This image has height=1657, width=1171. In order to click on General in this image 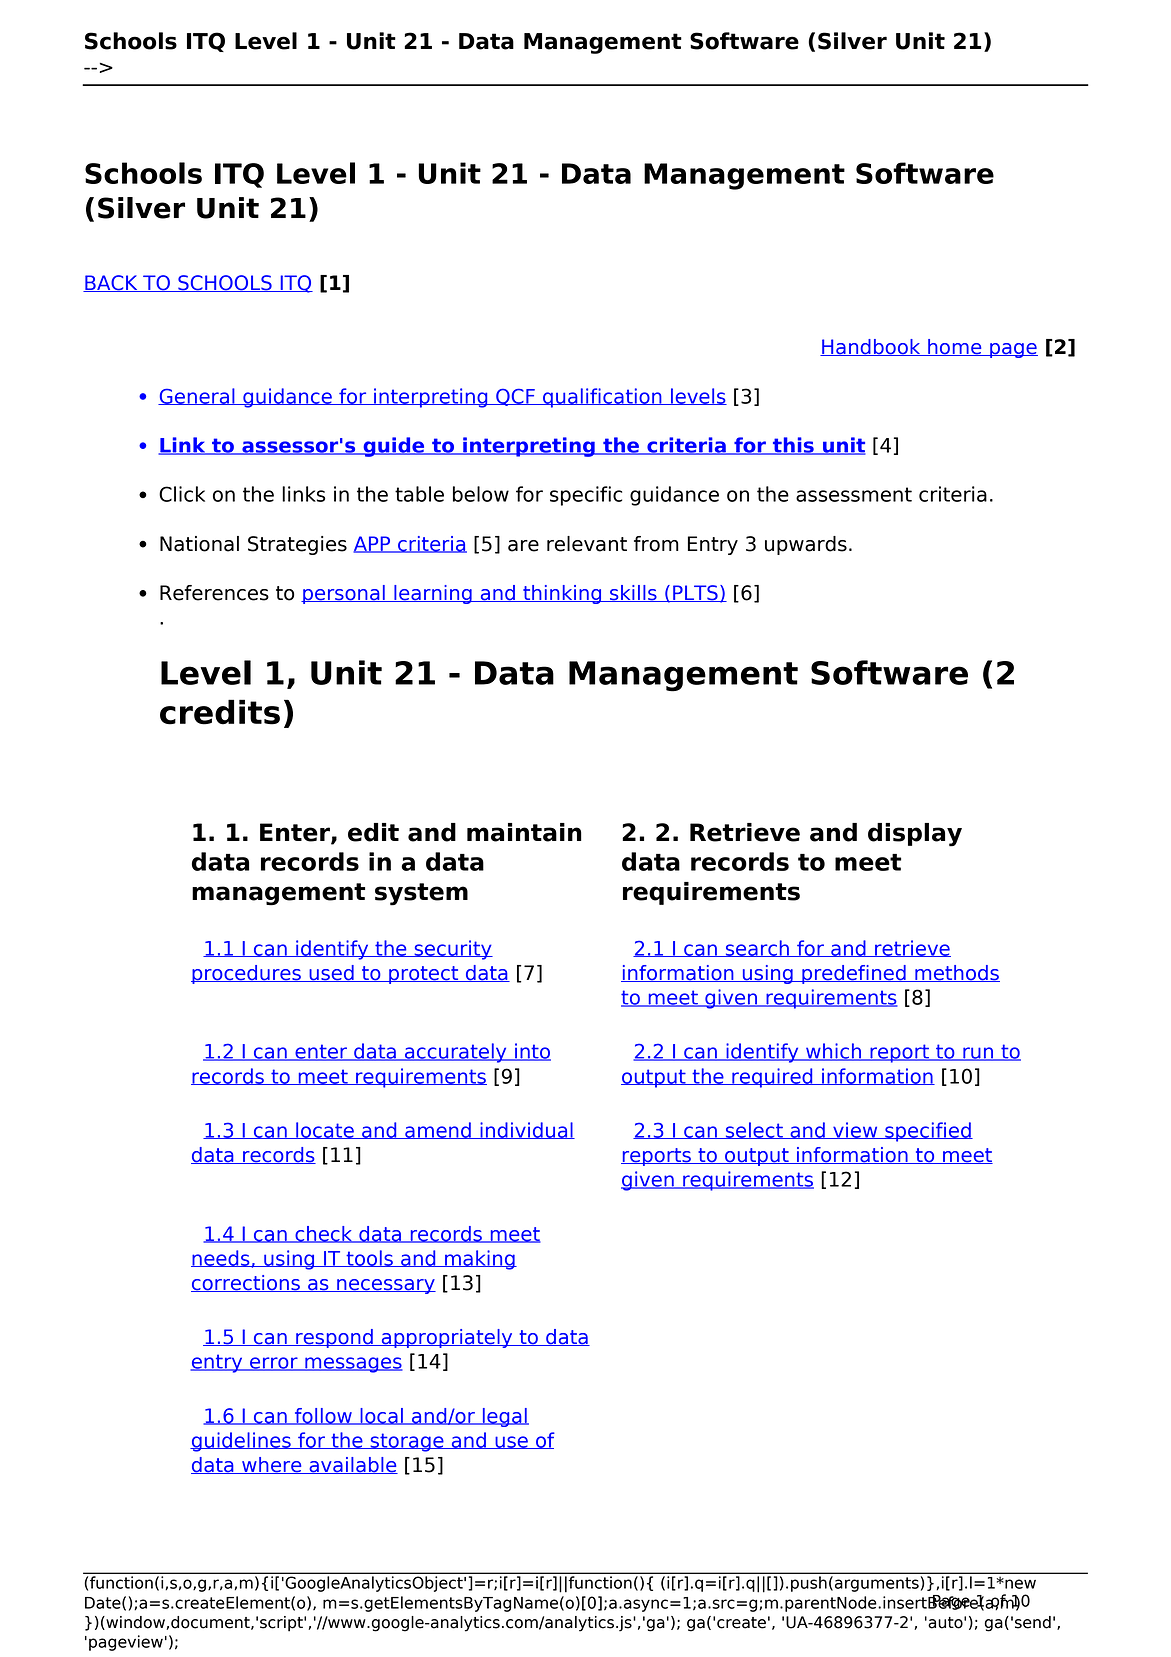, I will do `click(197, 396)`.
